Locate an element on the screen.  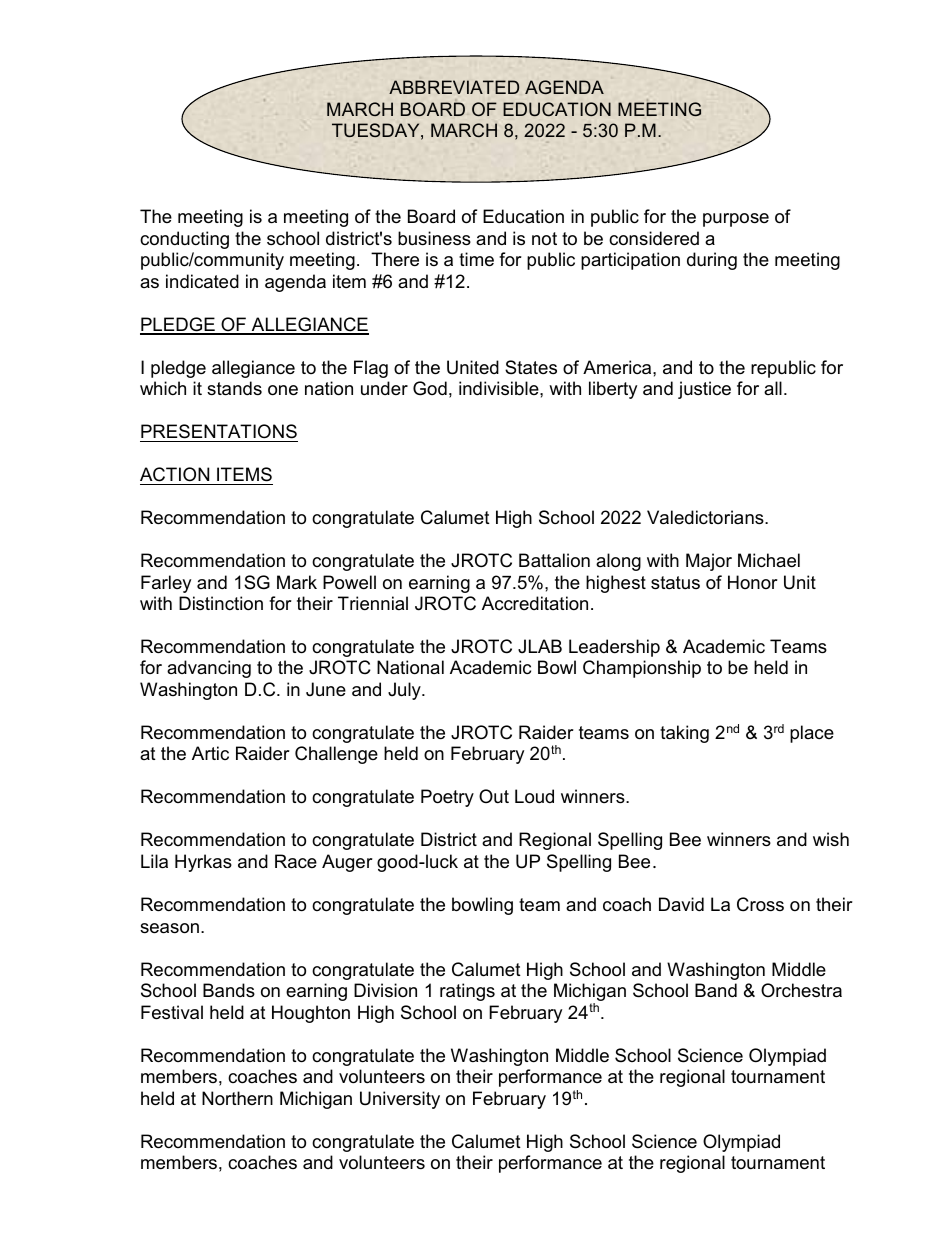
conducting is located at coordinates (184, 240).
